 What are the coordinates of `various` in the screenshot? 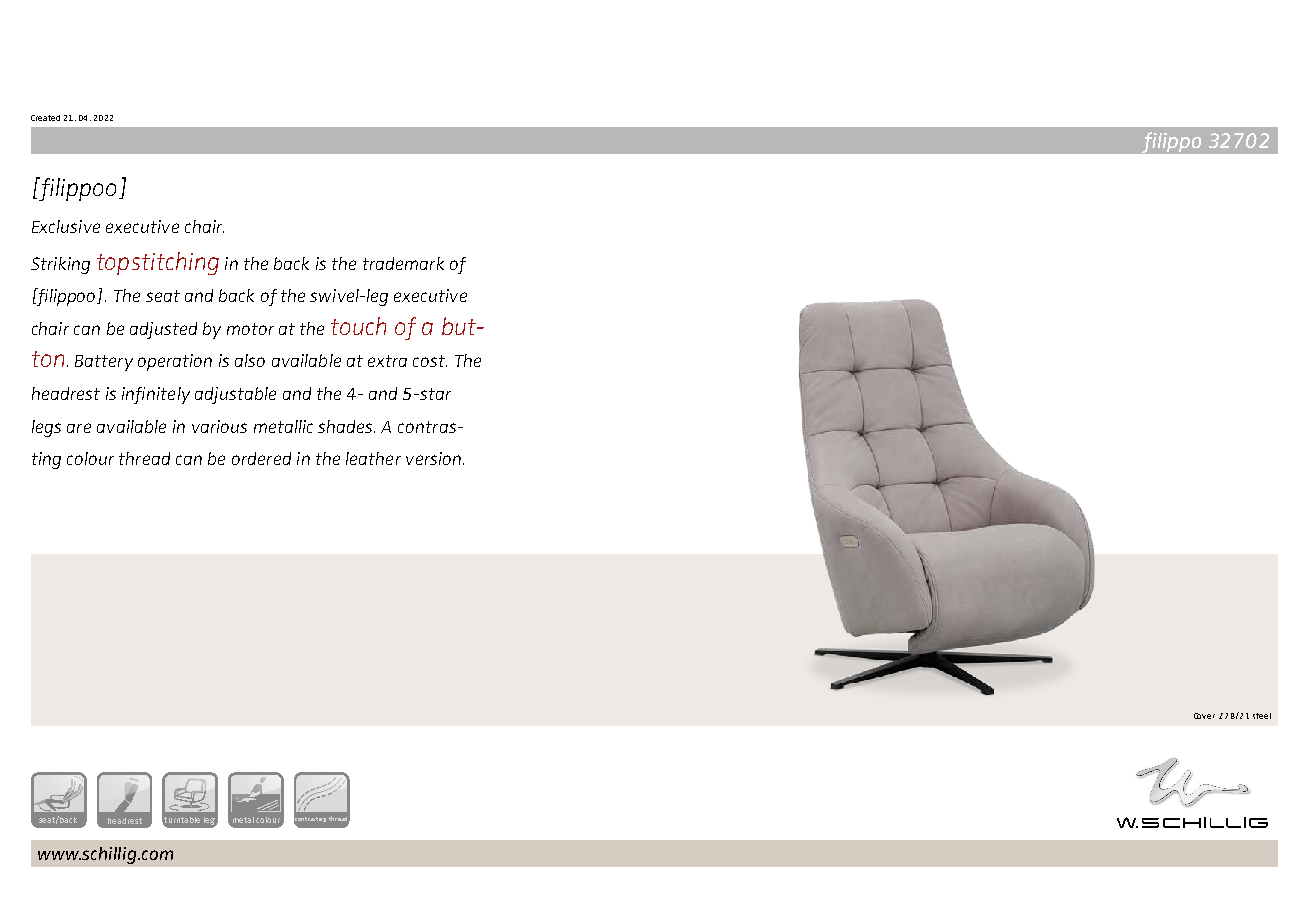 It's located at (219, 426).
